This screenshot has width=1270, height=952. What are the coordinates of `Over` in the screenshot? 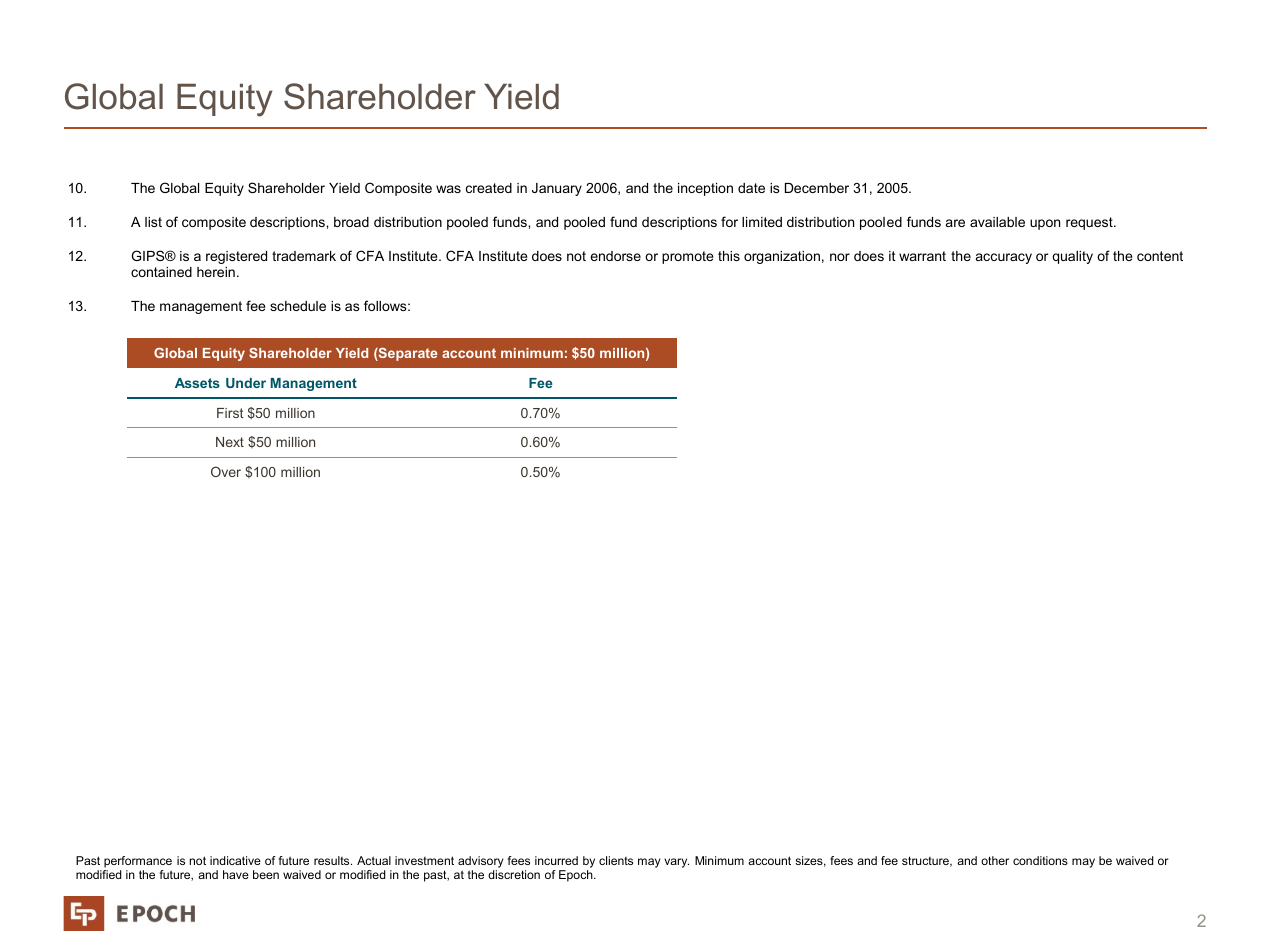 It's located at (226, 471).
